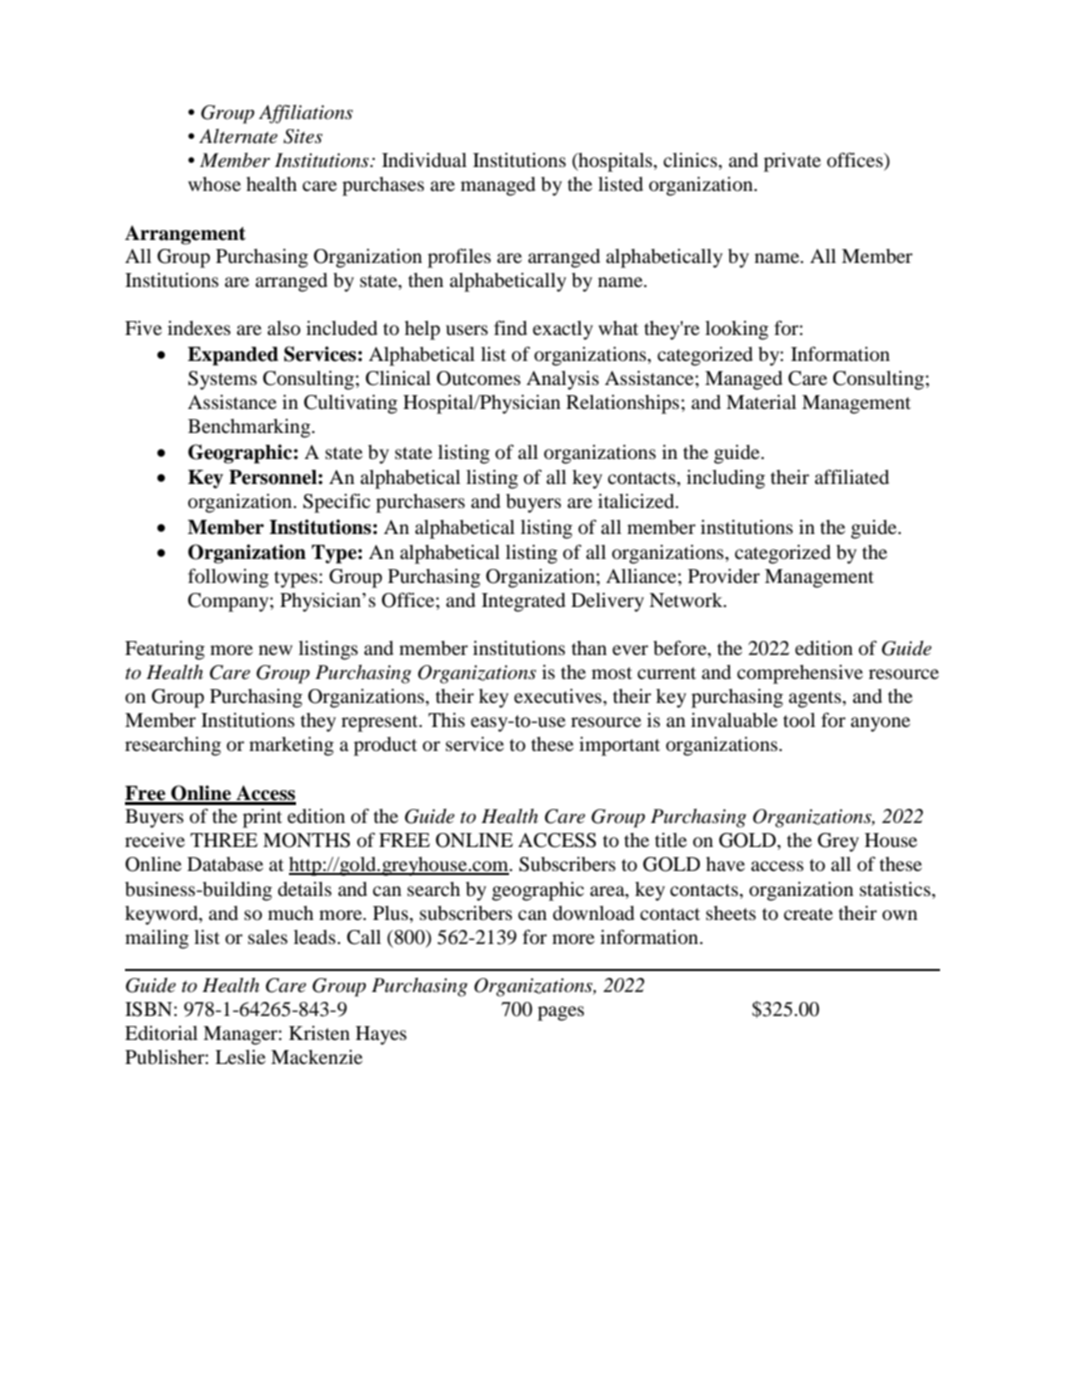 Image resolution: width=1065 pixels, height=1379 pixels. Describe the element at coordinates (276, 650) in the screenshot. I see `new` at that location.
